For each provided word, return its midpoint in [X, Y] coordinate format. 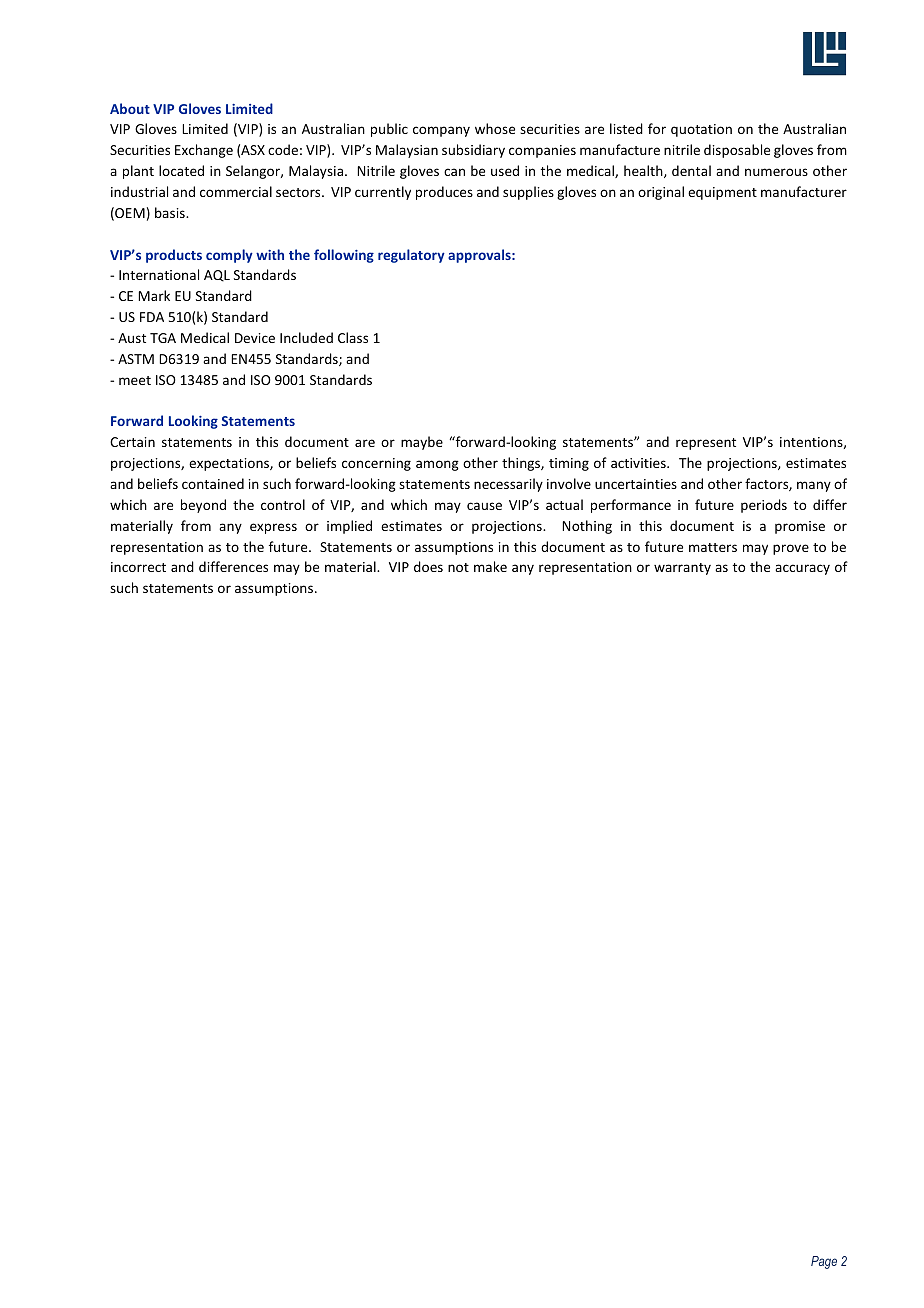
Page [824, 1262]
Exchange [204, 151]
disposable [737, 151]
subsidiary [473, 151]
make [490, 566]
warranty [682, 569]
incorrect [138, 567]
